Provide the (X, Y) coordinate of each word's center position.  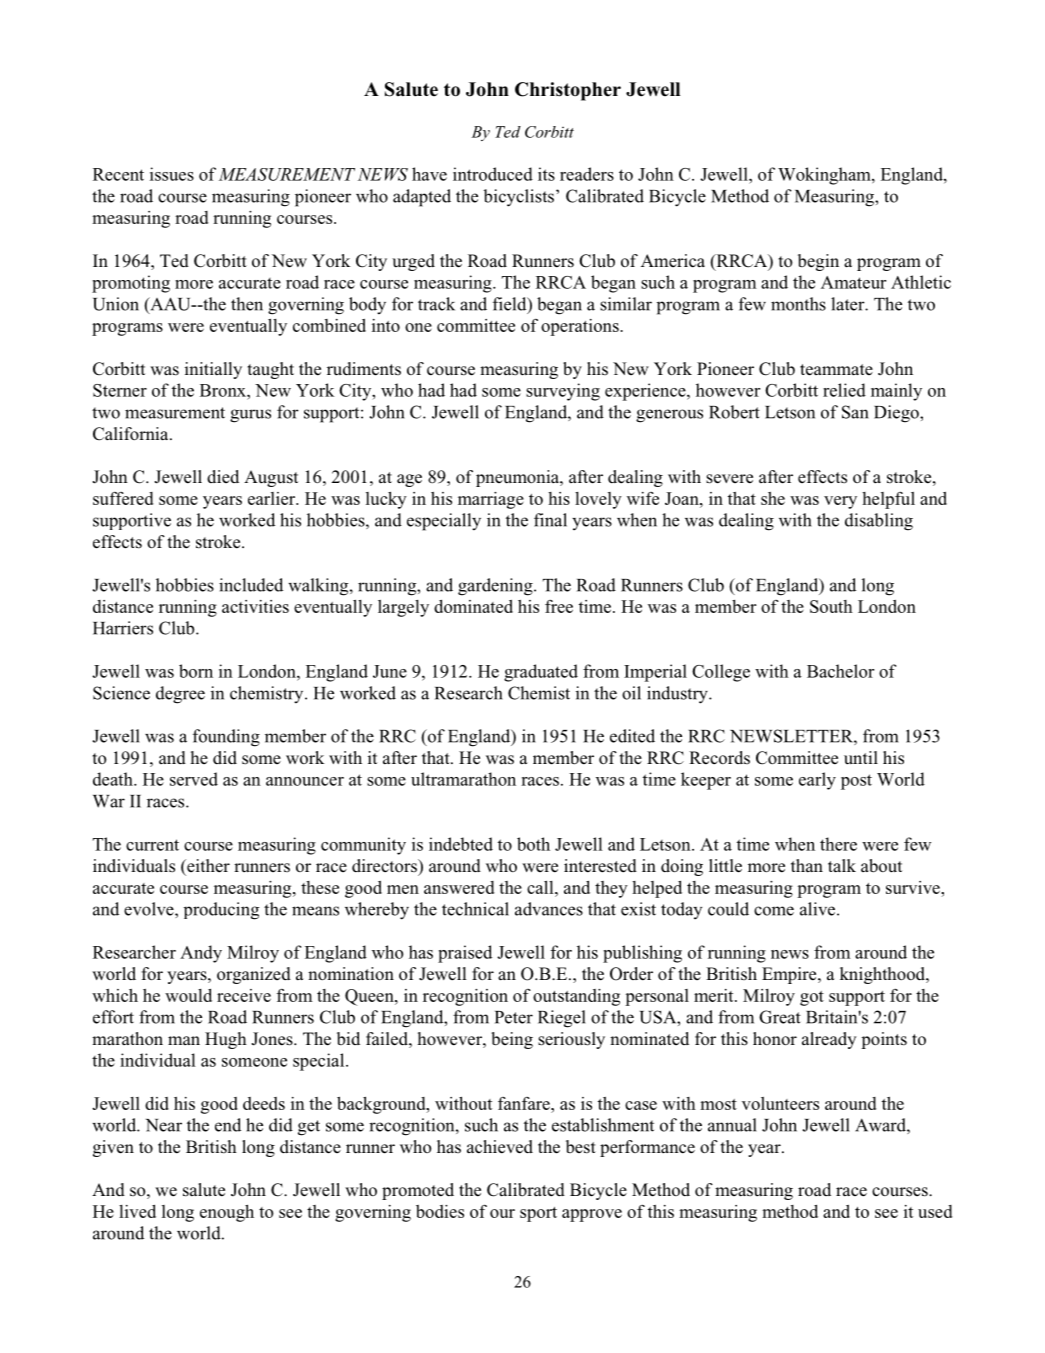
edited (632, 736)
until (861, 758)
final (550, 520)
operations (581, 327)
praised (465, 954)
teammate (836, 370)
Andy (201, 954)
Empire (790, 975)
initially (213, 370)
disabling (879, 522)
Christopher (568, 91)
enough (227, 1213)
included (251, 585)
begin (818, 262)
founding (226, 738)
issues (172, 174)
